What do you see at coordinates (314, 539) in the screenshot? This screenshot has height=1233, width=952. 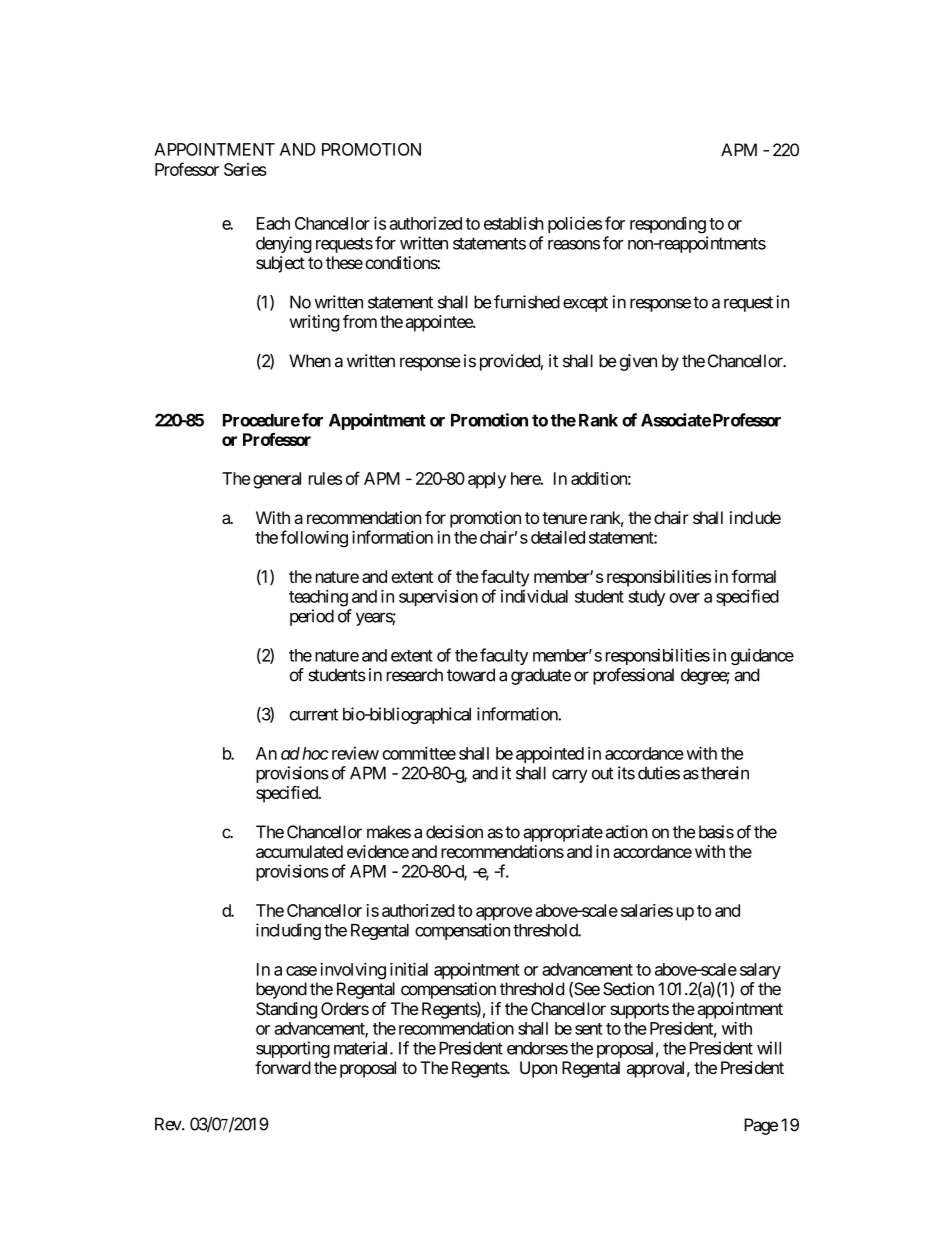 I see `following` at bounding box center [314, 539].
